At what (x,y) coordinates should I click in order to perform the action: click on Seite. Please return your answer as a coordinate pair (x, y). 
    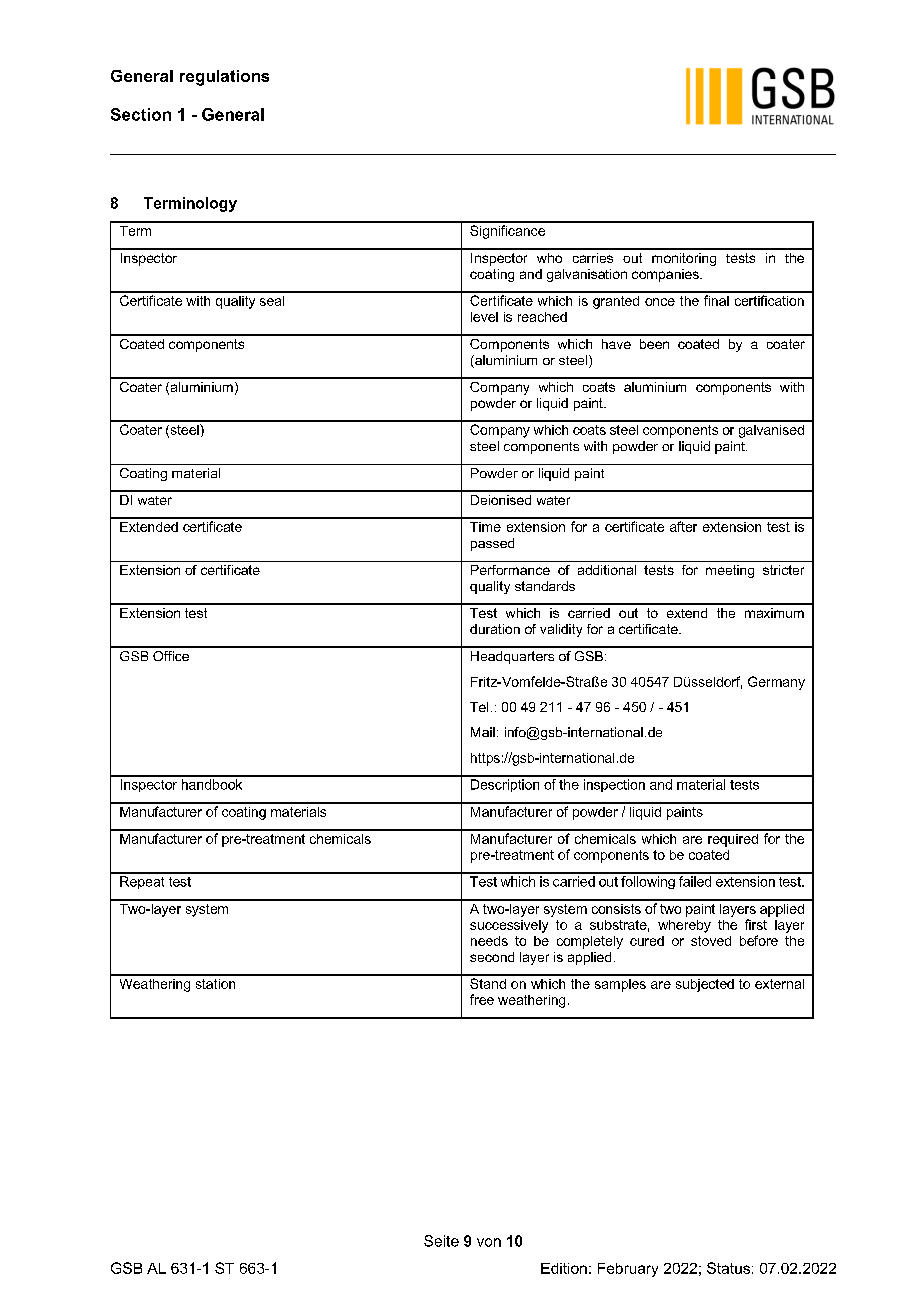
    Looking at the image, I should click on (441, 1241).
